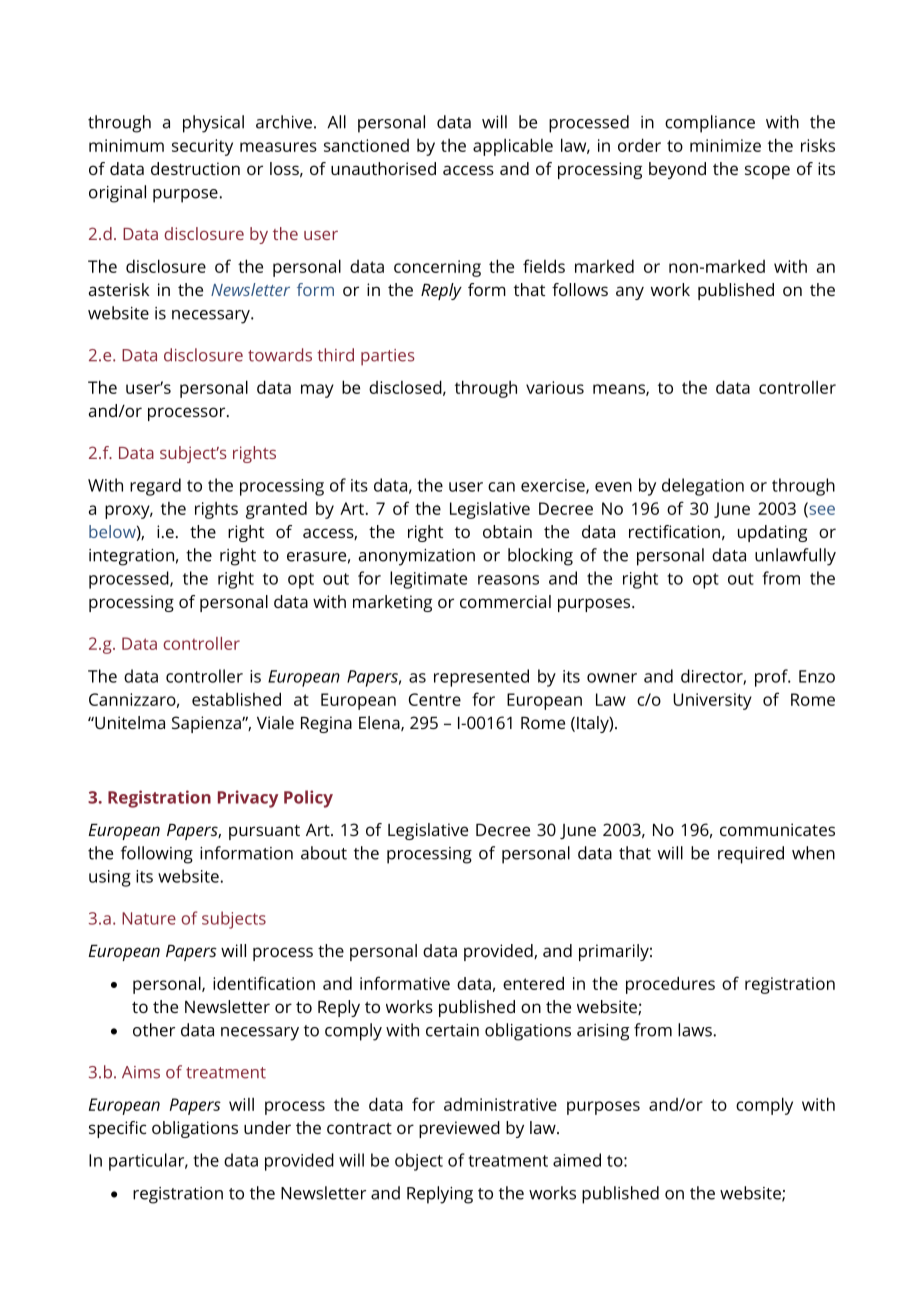 Image resolution: width=924 pixels, height=1308 pixels. I want to click on Privacy, so click(248, 799).
